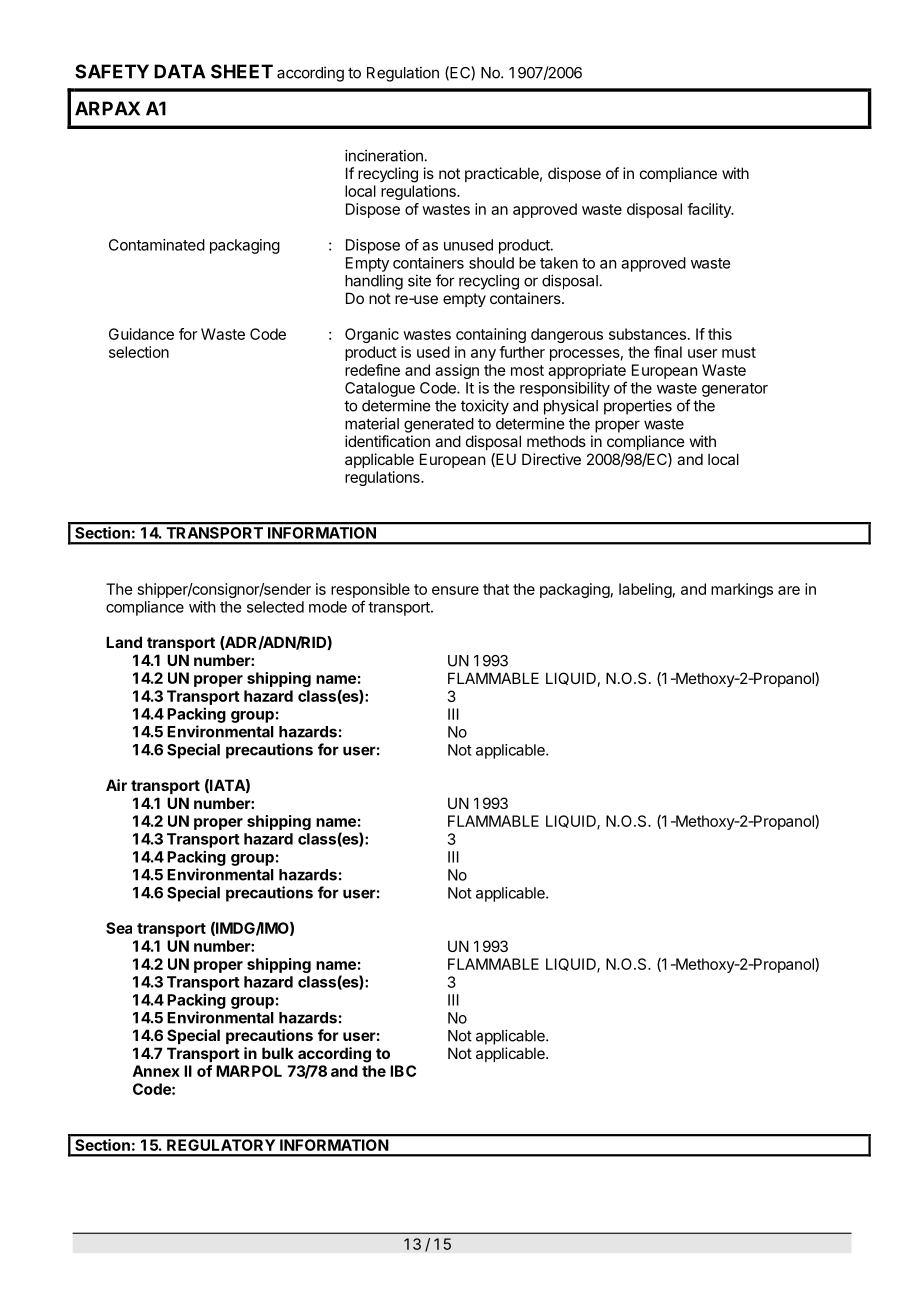 This screenshot has height=1308, width=924. Describe the element at coordinates (645, 590) in the screenshot. I see `labeling` at that location.
